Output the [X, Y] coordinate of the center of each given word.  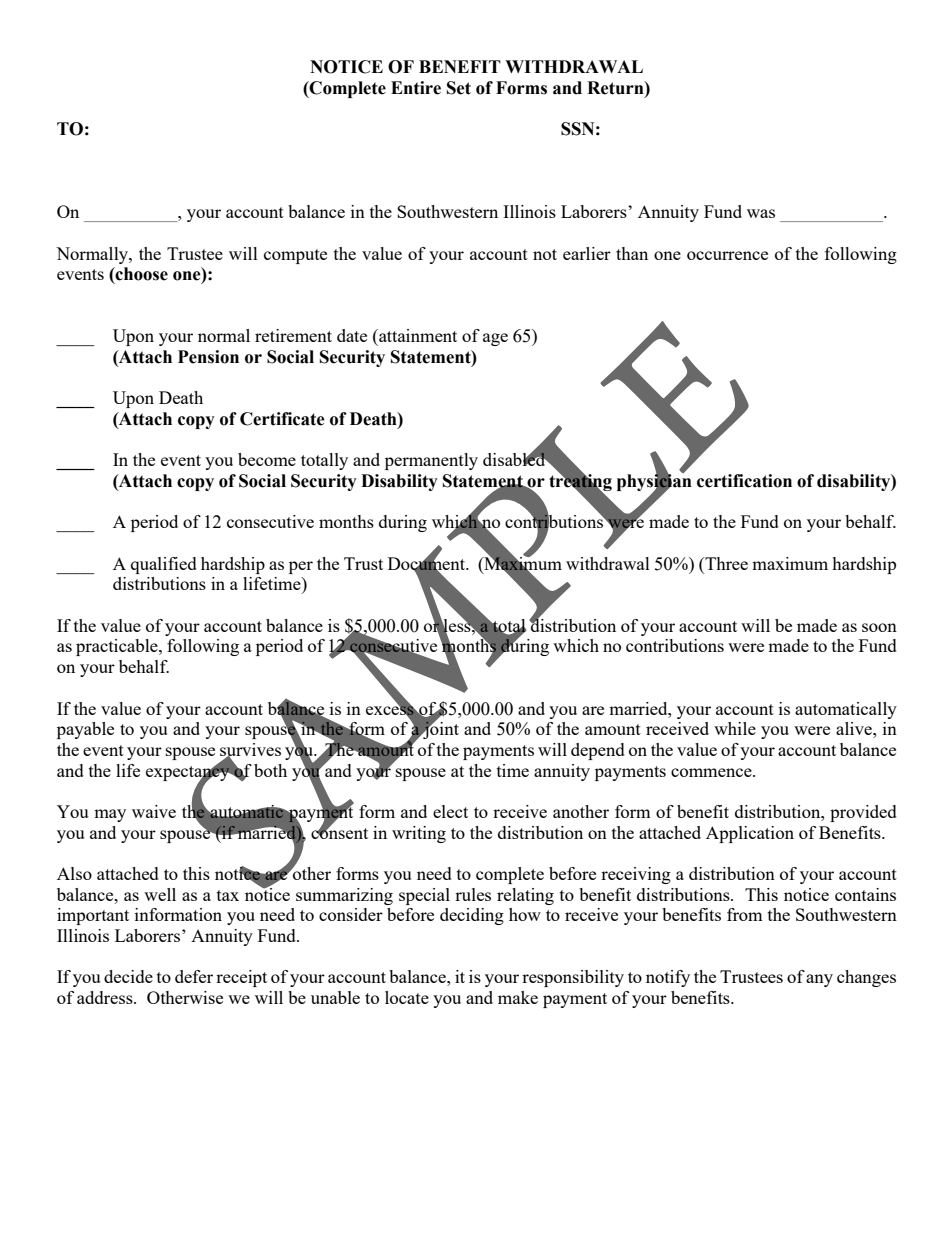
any [819, 980]
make [518, 997]
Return [616, 88]
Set [459, 88]
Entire [416, 88]
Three [725, 565]
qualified [164, 565]
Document [428, 564]
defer [194, 976]
